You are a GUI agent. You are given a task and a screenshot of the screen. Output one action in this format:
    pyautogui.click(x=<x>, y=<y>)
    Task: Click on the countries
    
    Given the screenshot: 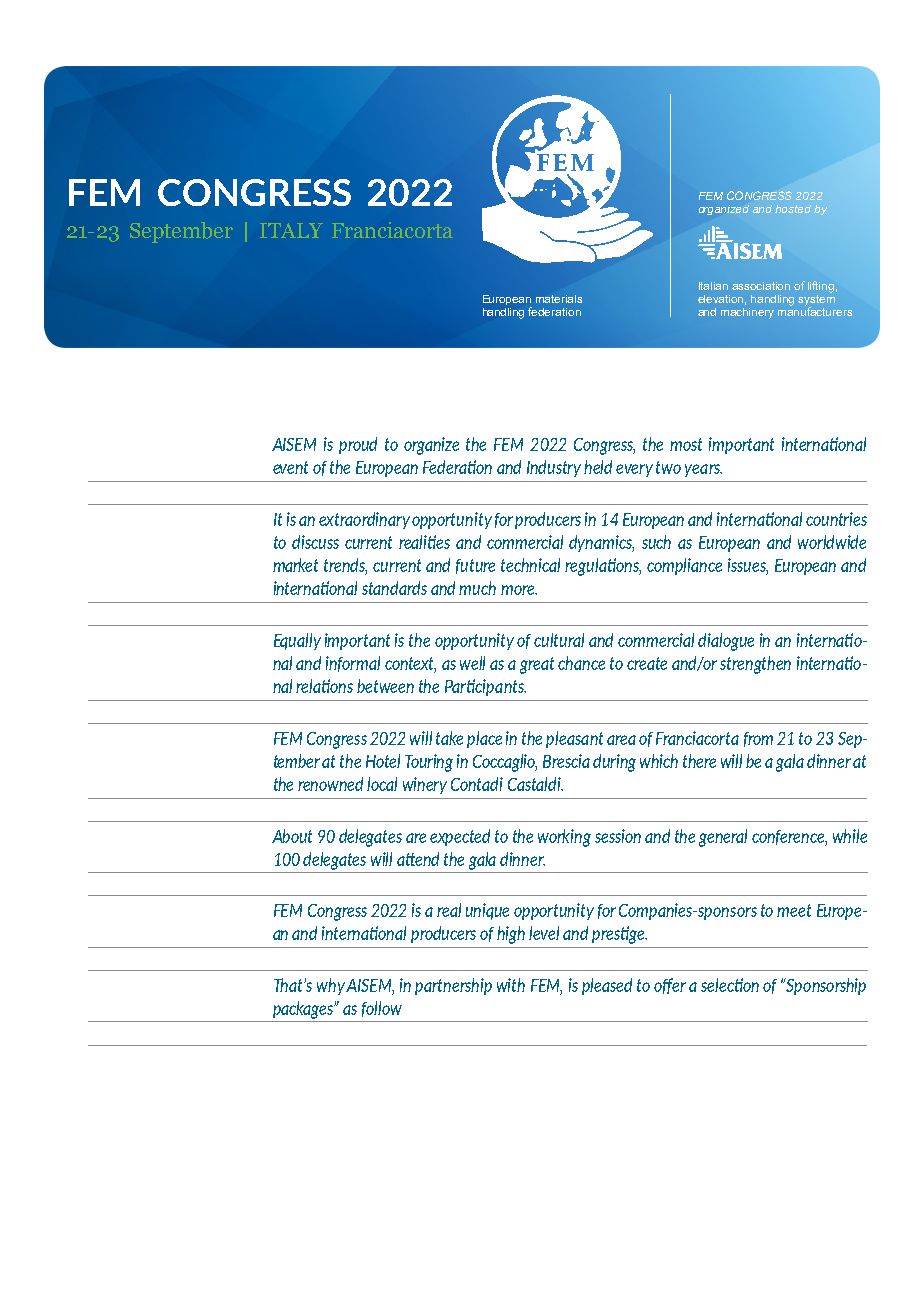 What is the action you would take?
    pyautogui.click(x=836, y=519)
